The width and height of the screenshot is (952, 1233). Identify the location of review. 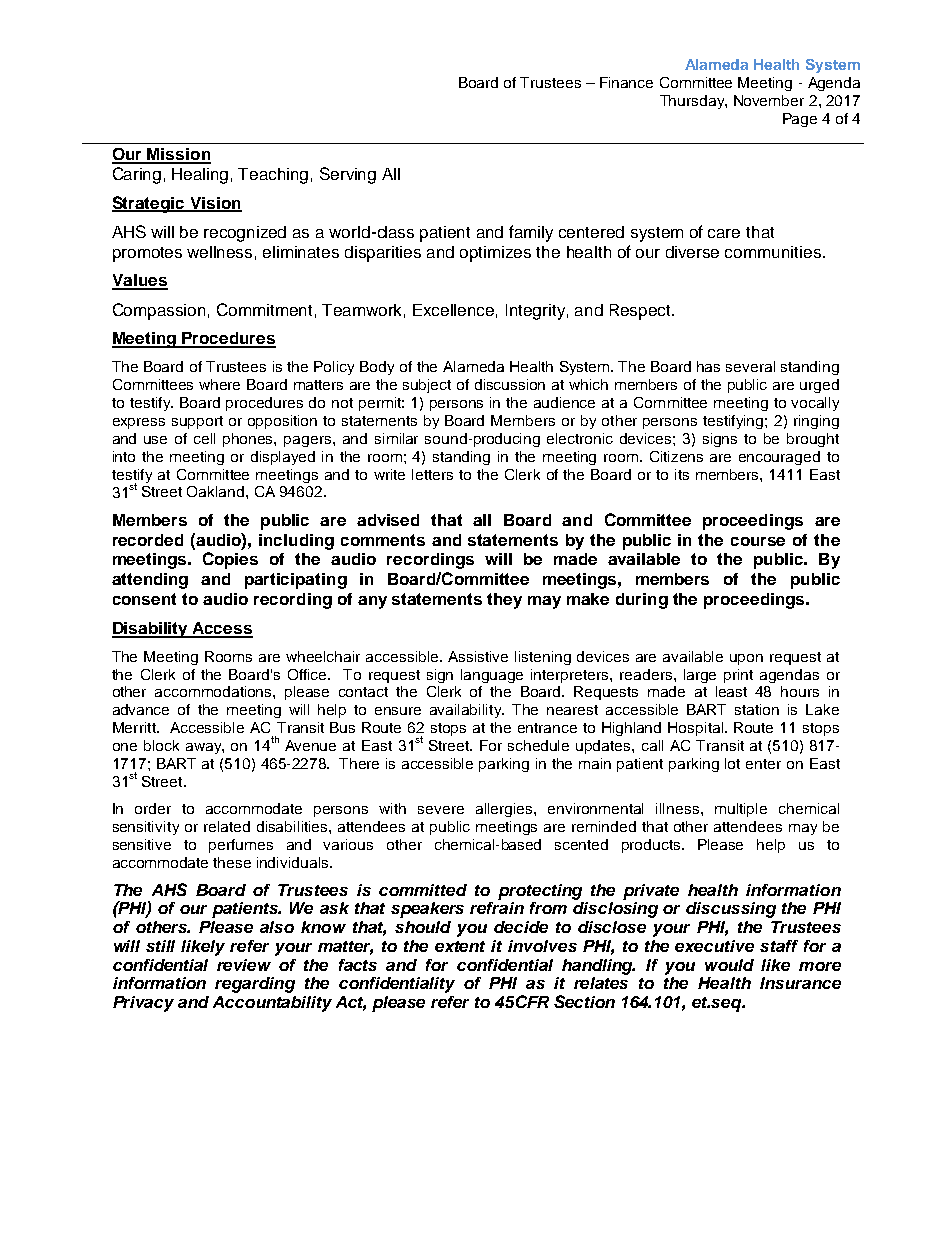
(244, 965).
